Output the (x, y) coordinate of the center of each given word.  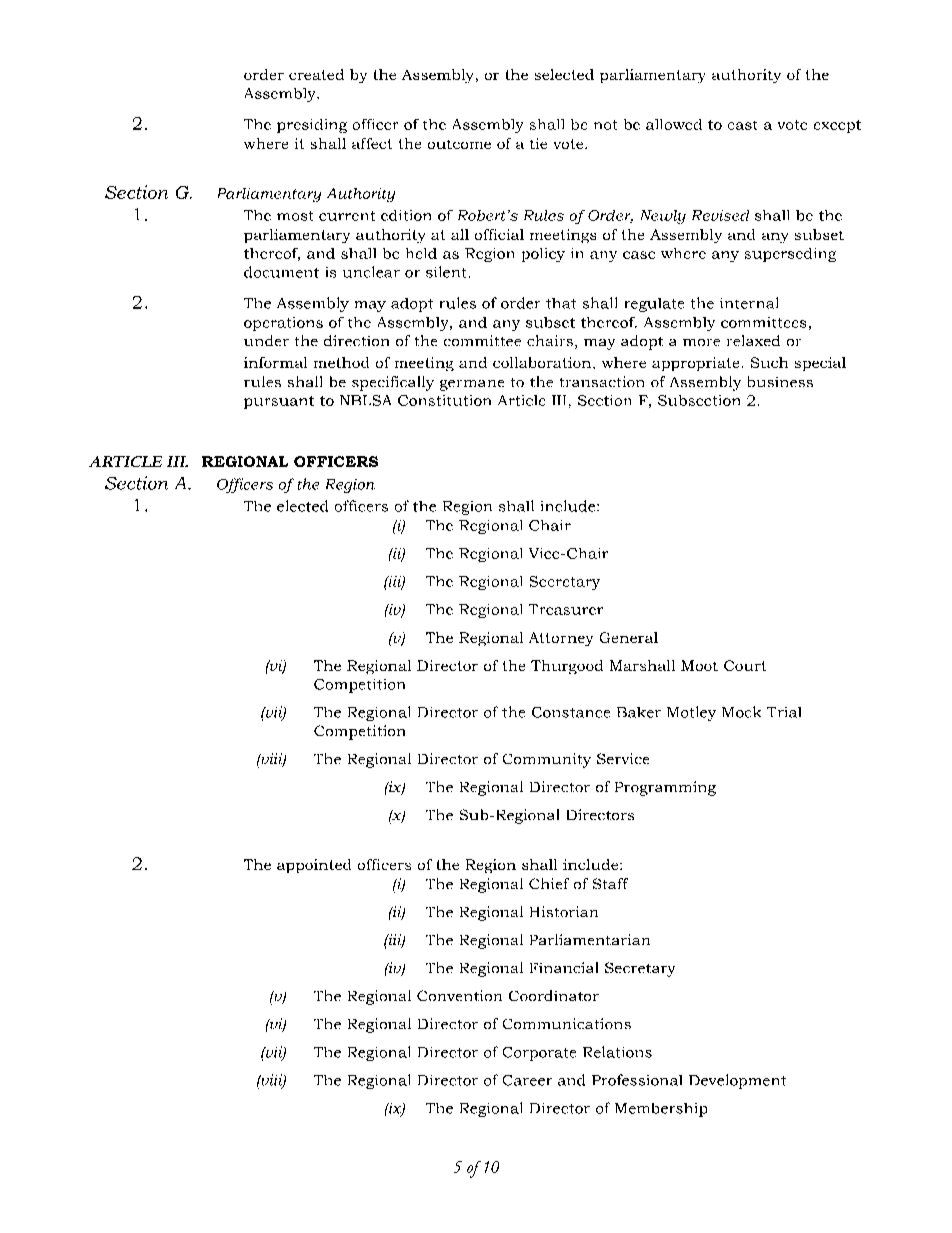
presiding (312, 126)
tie (538, 143)
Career (527, 1080)
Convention (459, 995)
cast (742, 125)
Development (737, 1081)
